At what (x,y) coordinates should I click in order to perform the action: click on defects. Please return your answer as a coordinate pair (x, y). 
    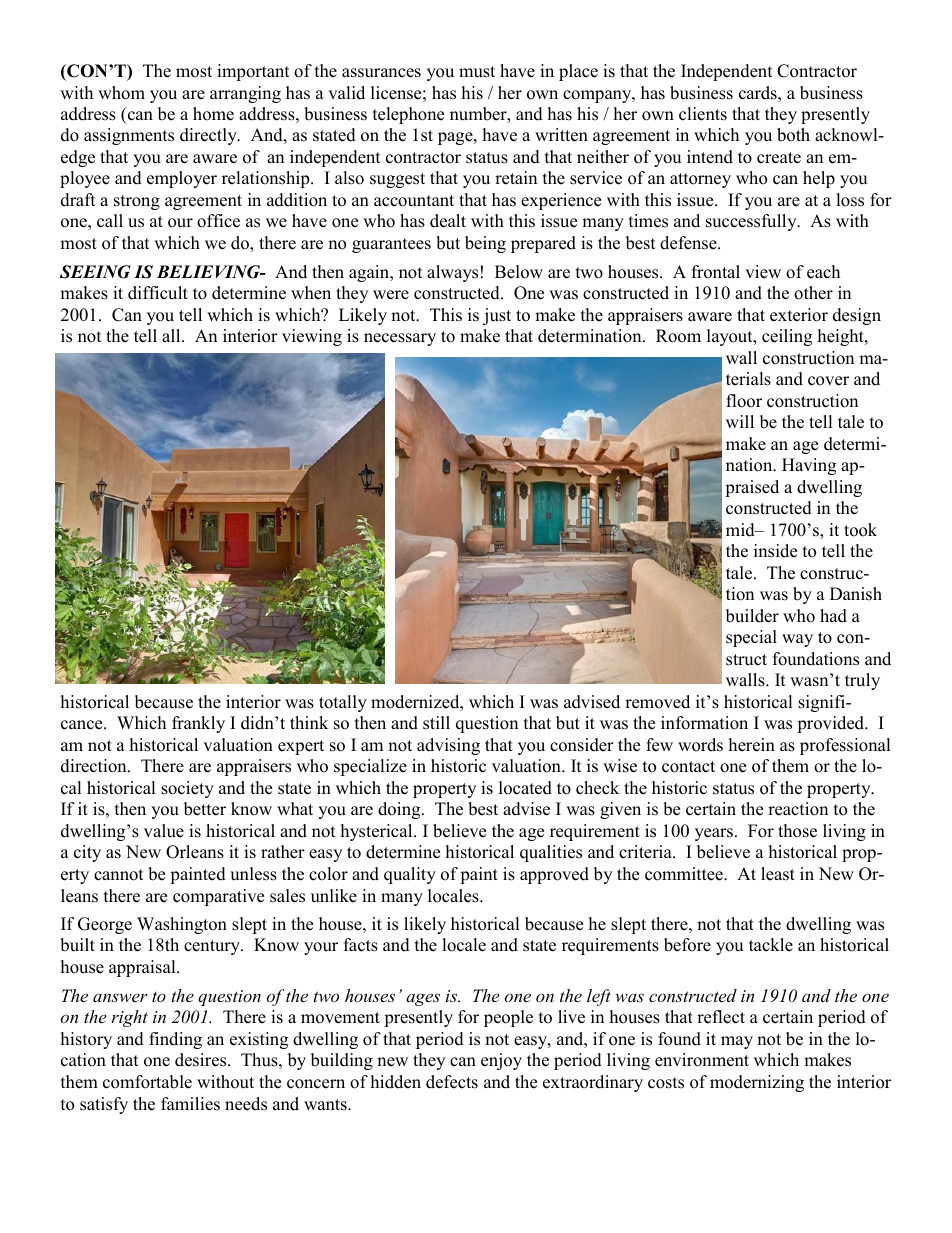
    Looking at the image, I should click on (452, 1082).
